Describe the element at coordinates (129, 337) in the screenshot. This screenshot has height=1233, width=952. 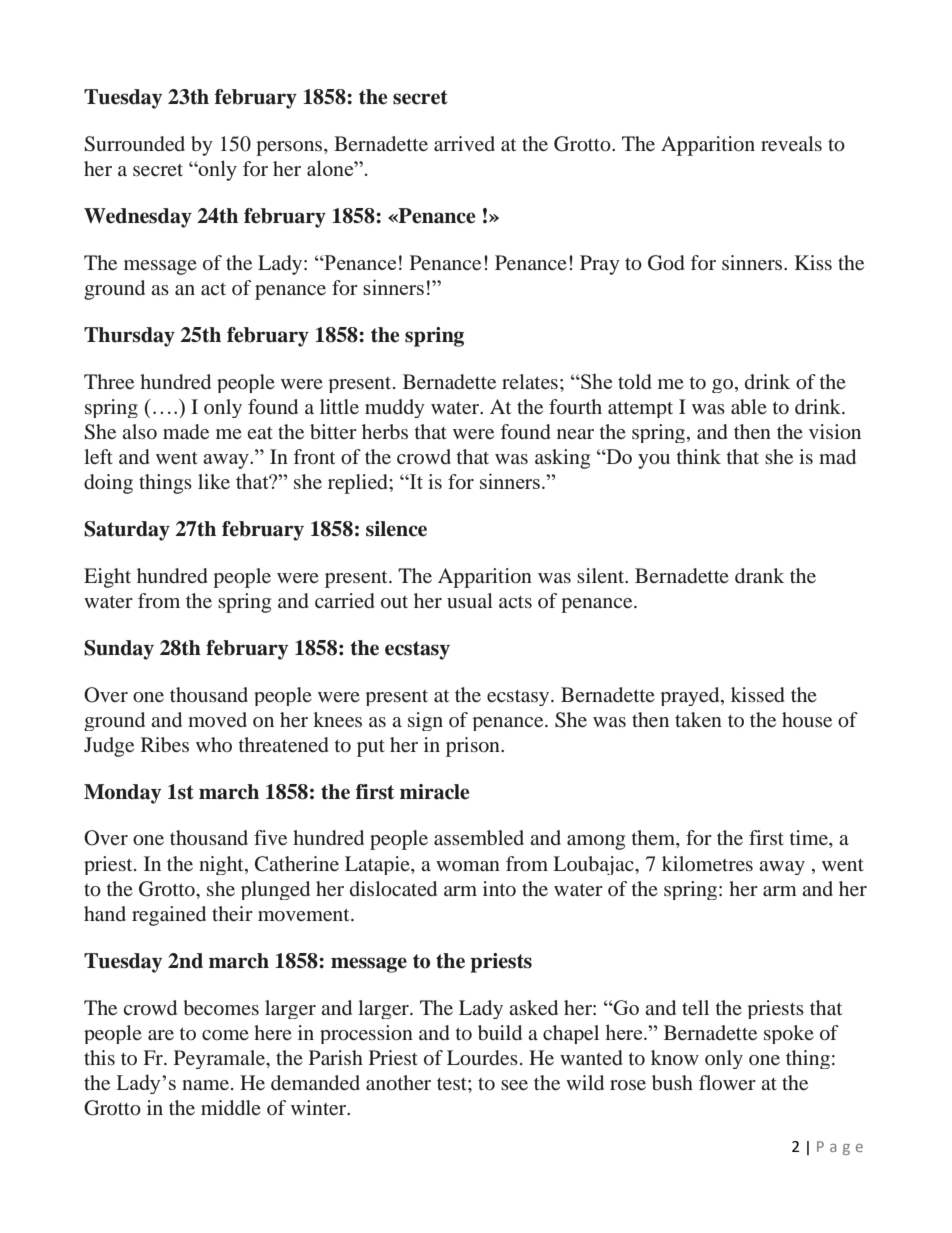
I see `Thursday` at that location.
